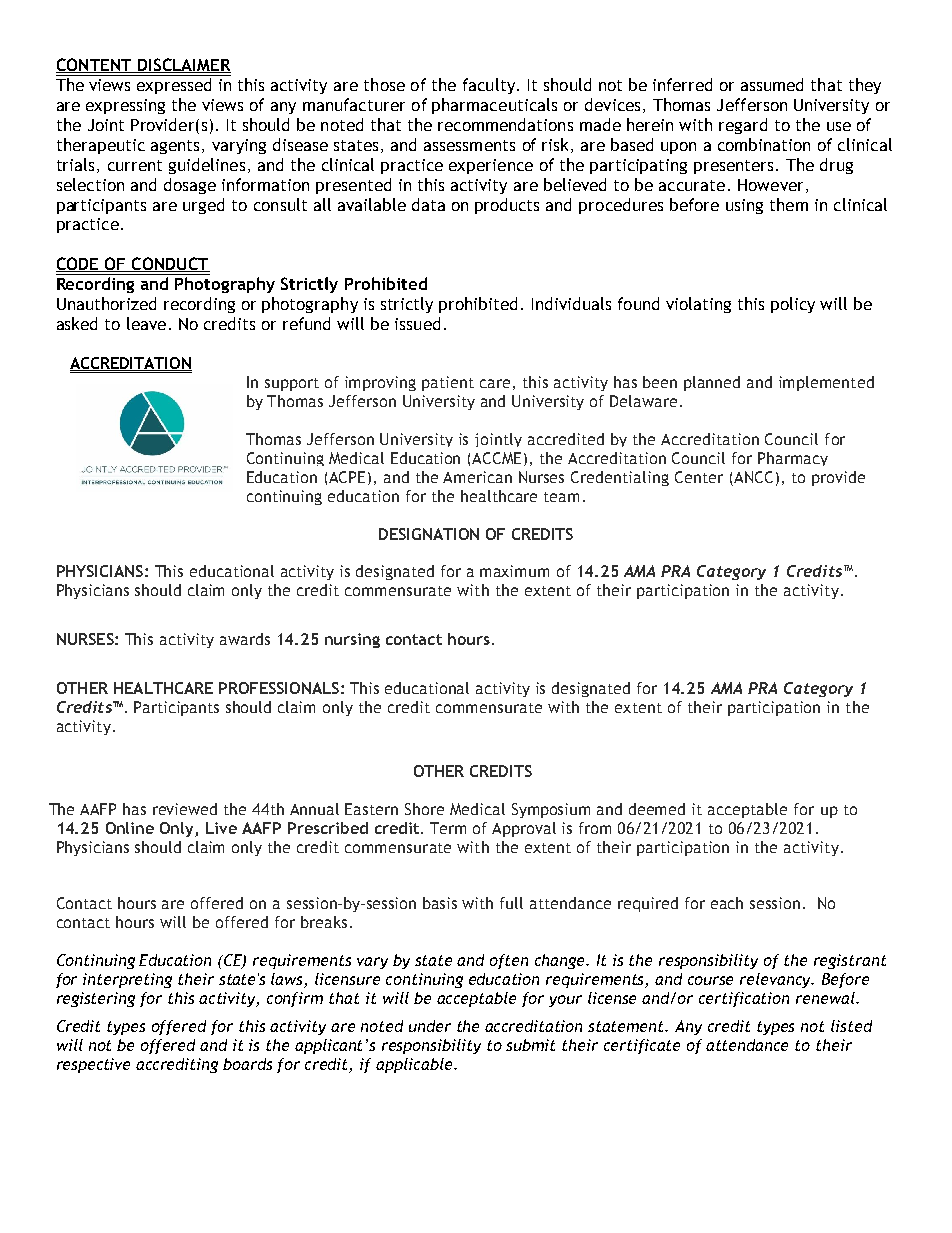 The height and width of the page is (1233, 952). What do you see at coordinates (430, 1026) in the page?
I see `under` at bounding box center [430, 1026].
